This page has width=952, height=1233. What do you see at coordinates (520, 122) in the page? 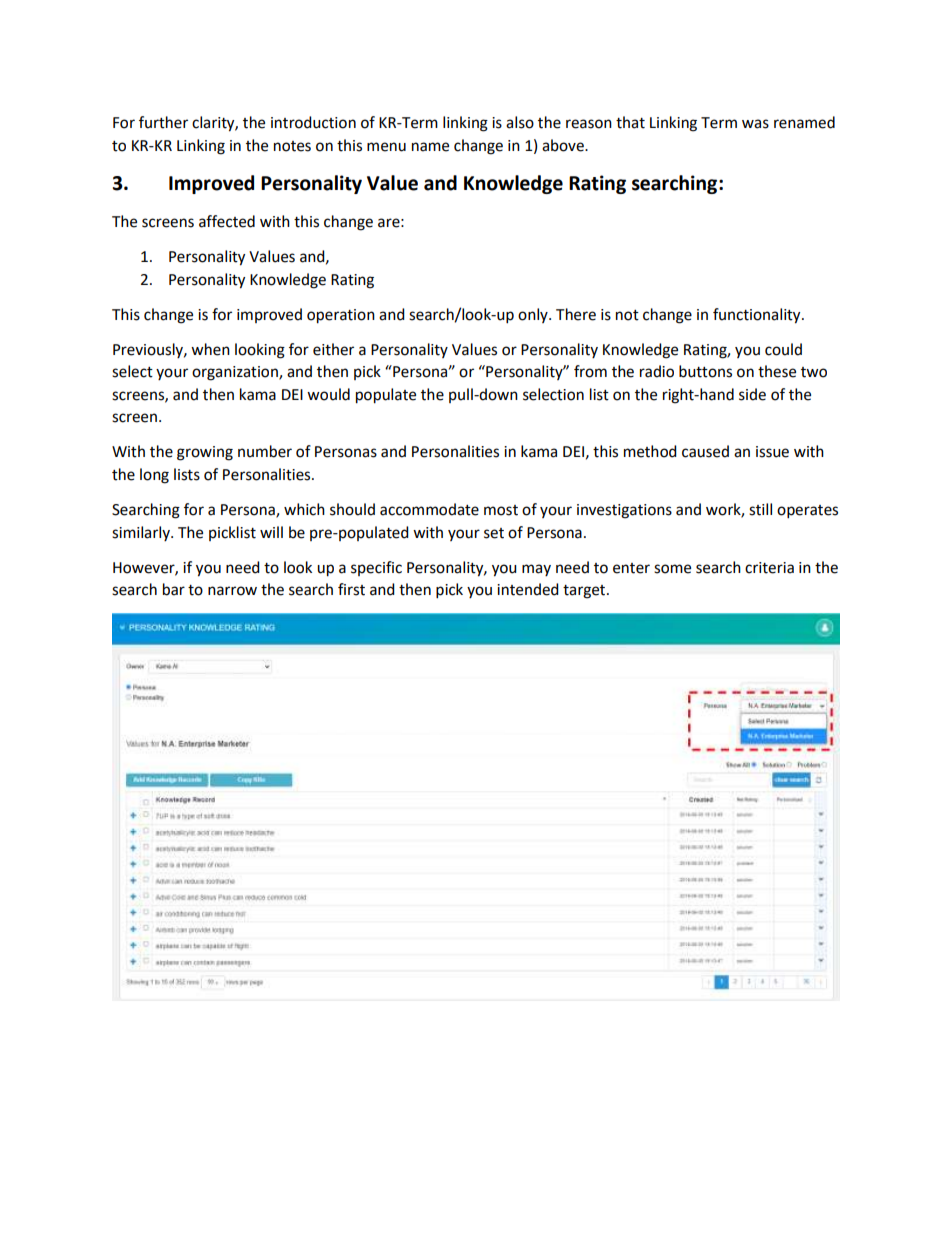
I see `also` at bounding box center [520, 122].
